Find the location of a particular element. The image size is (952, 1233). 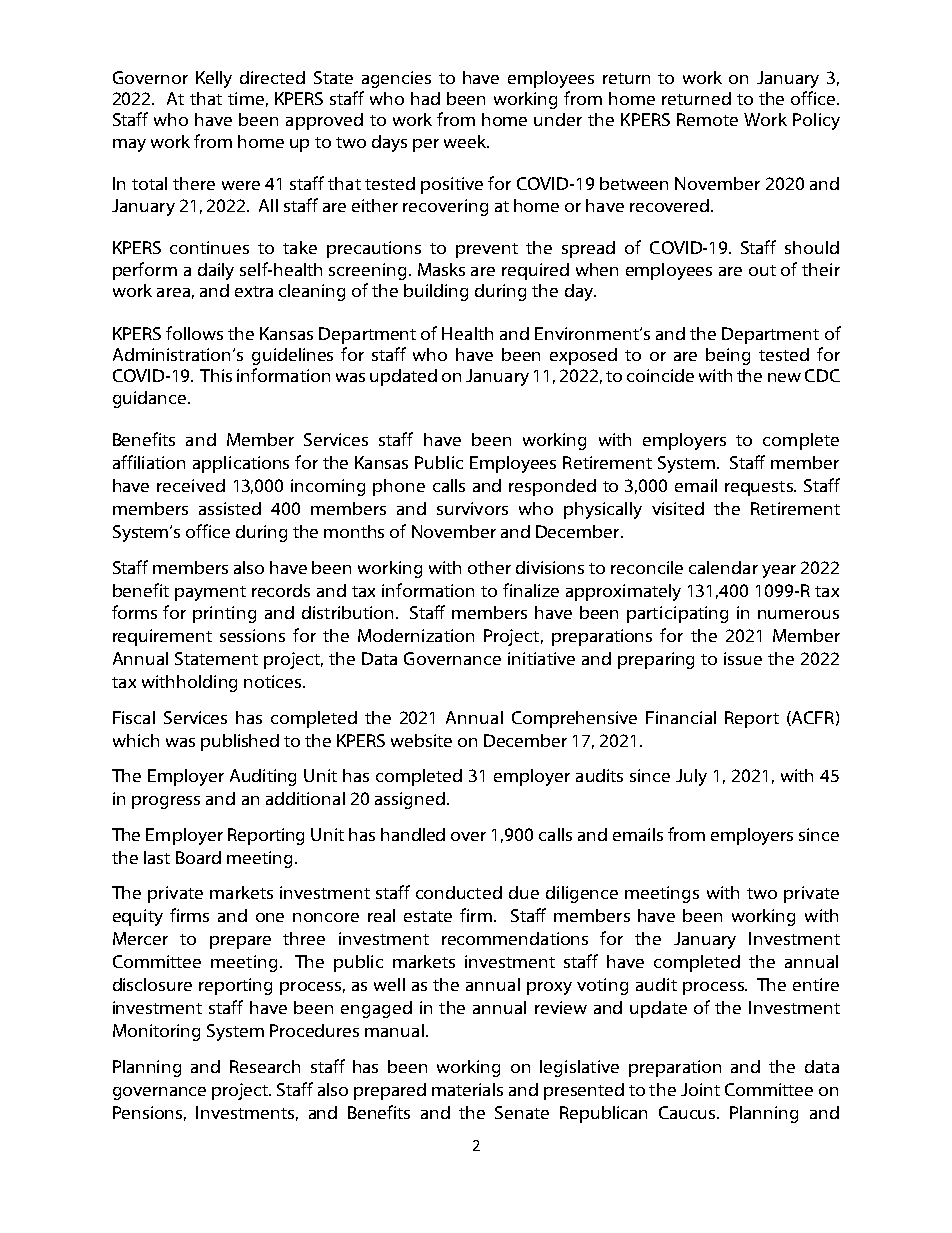

week is located at coordinates (466, 141).
